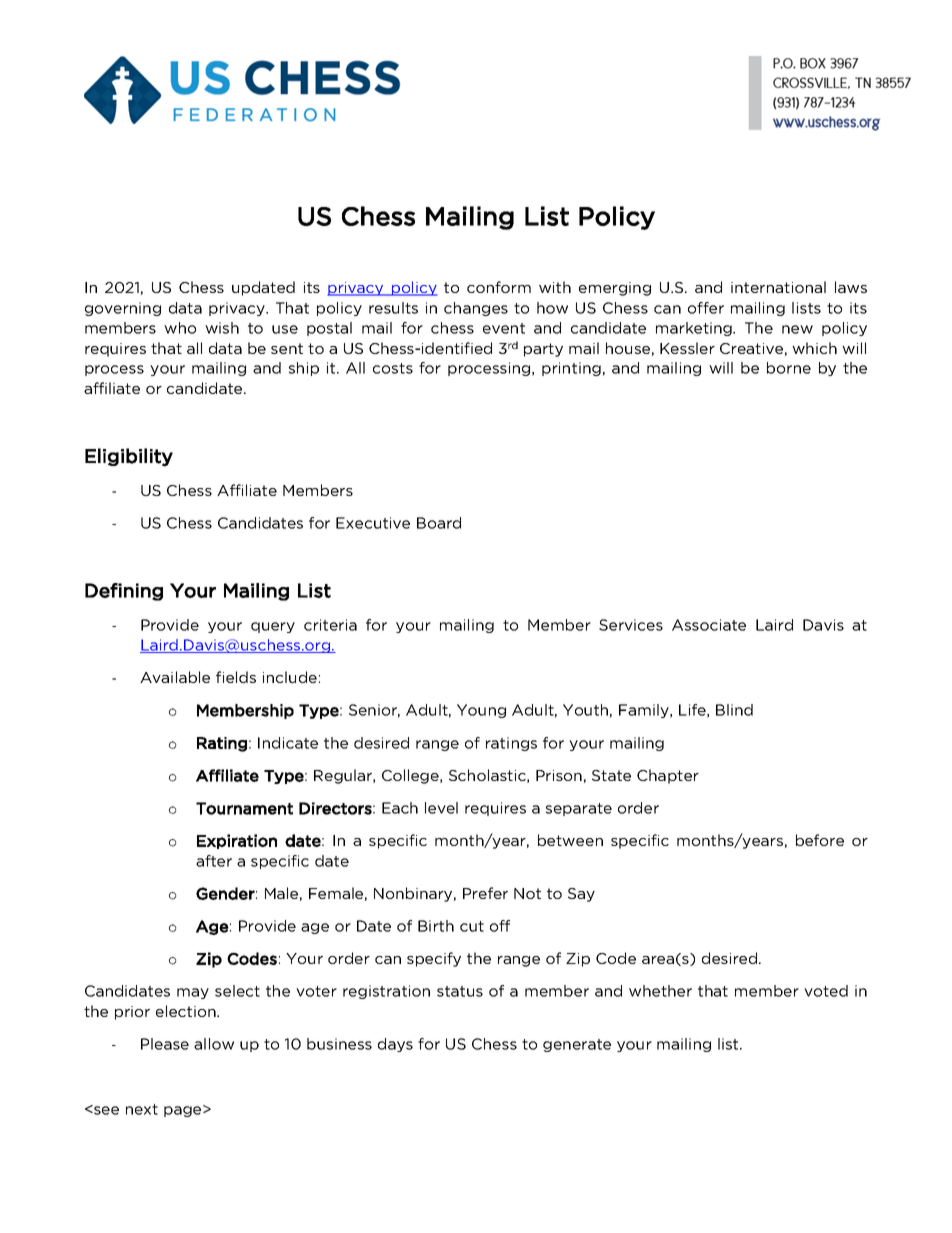 The height and width of the screenshot is (1233, 952). What do you see at coordinates (778, 287) in the screenshot?
I see `international` at bounding box center [778, 287].
